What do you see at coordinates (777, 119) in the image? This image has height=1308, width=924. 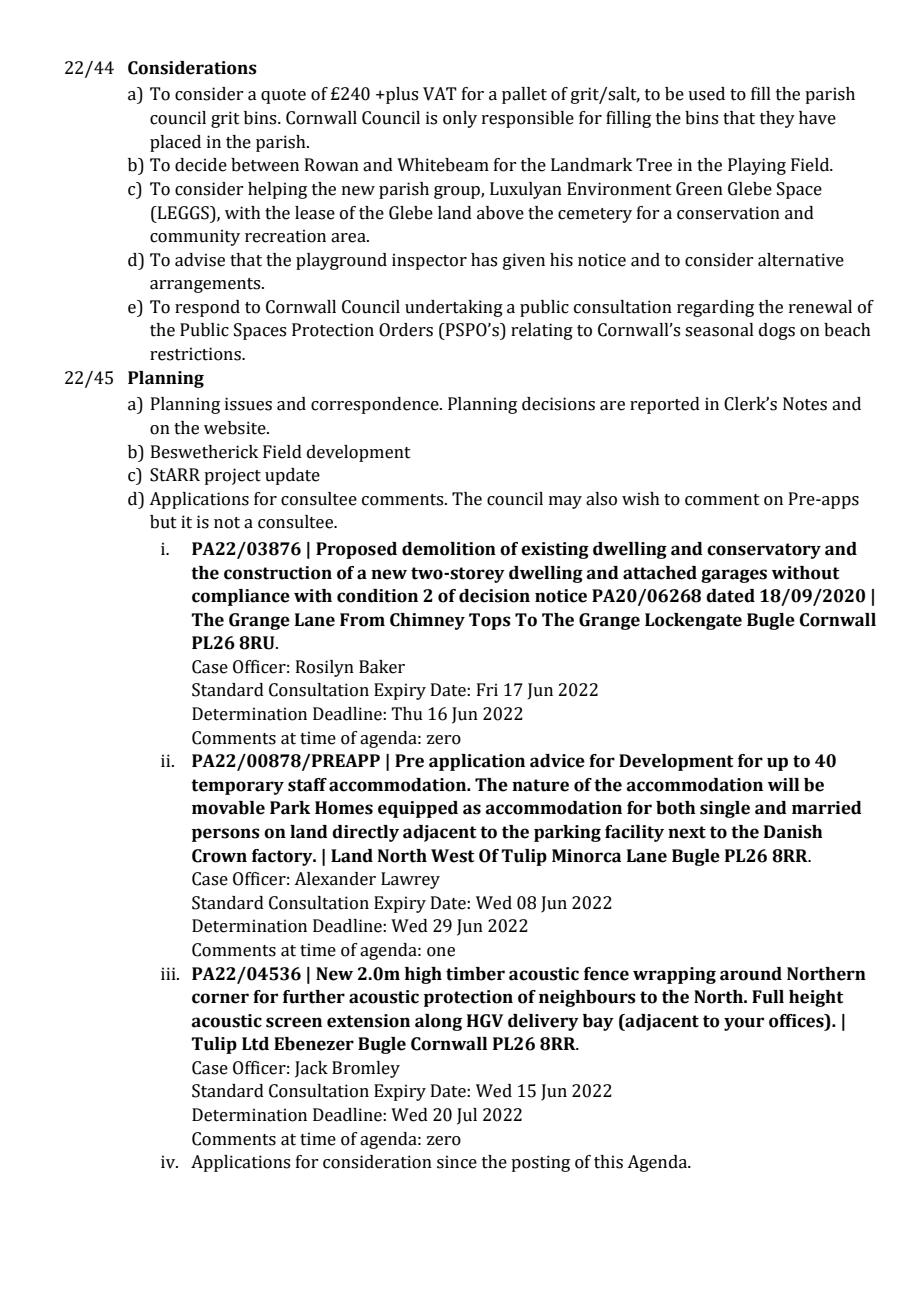 I see `they` at bounding box center [777, 119].
